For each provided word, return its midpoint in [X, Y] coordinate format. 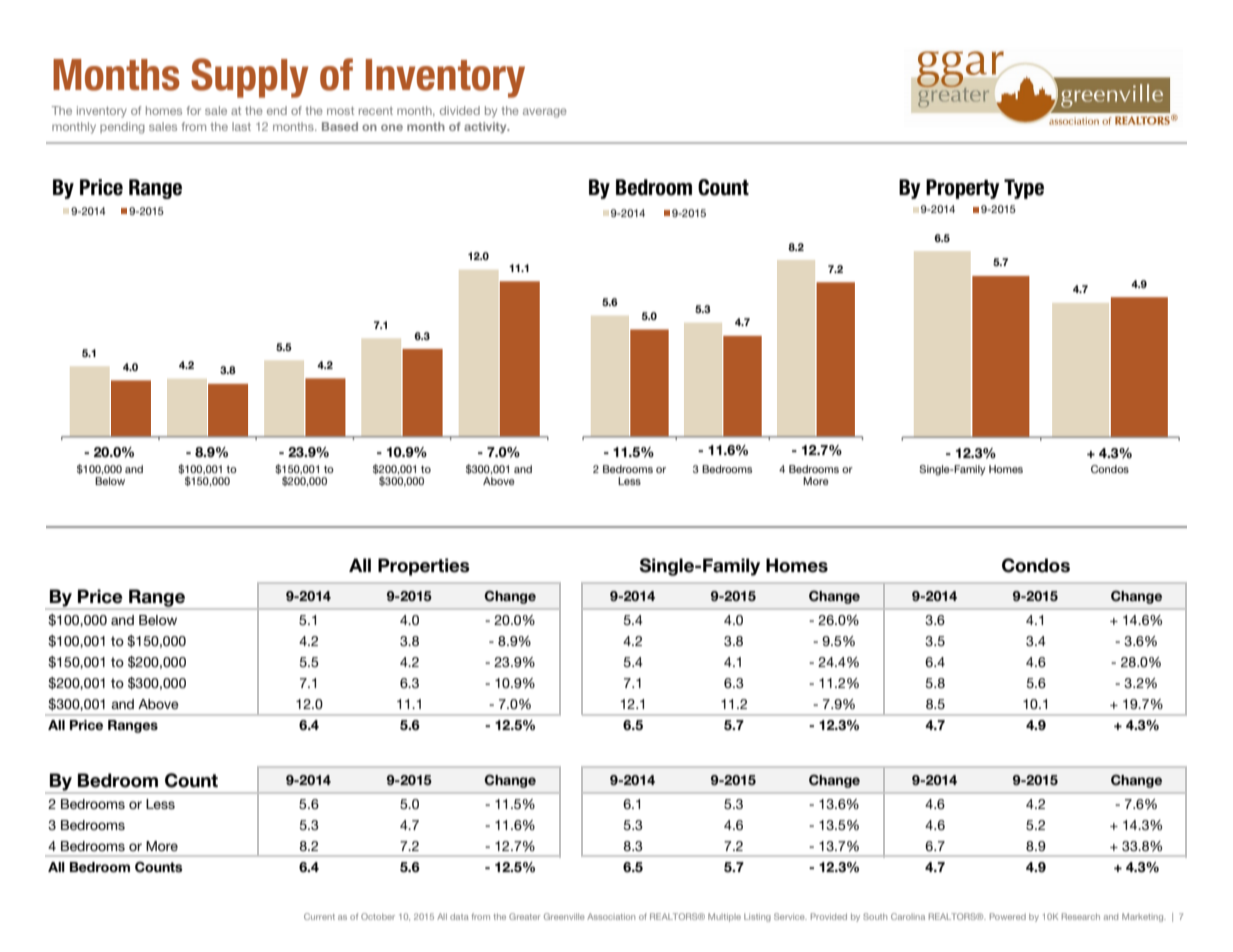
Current [319, 916]
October [378, 916]
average [545, 113]
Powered [1008, 916]
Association [611, 916]
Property [963, 189]
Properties [424, 567]
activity [486, 127]
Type [1024, 189]
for [194, 110]
